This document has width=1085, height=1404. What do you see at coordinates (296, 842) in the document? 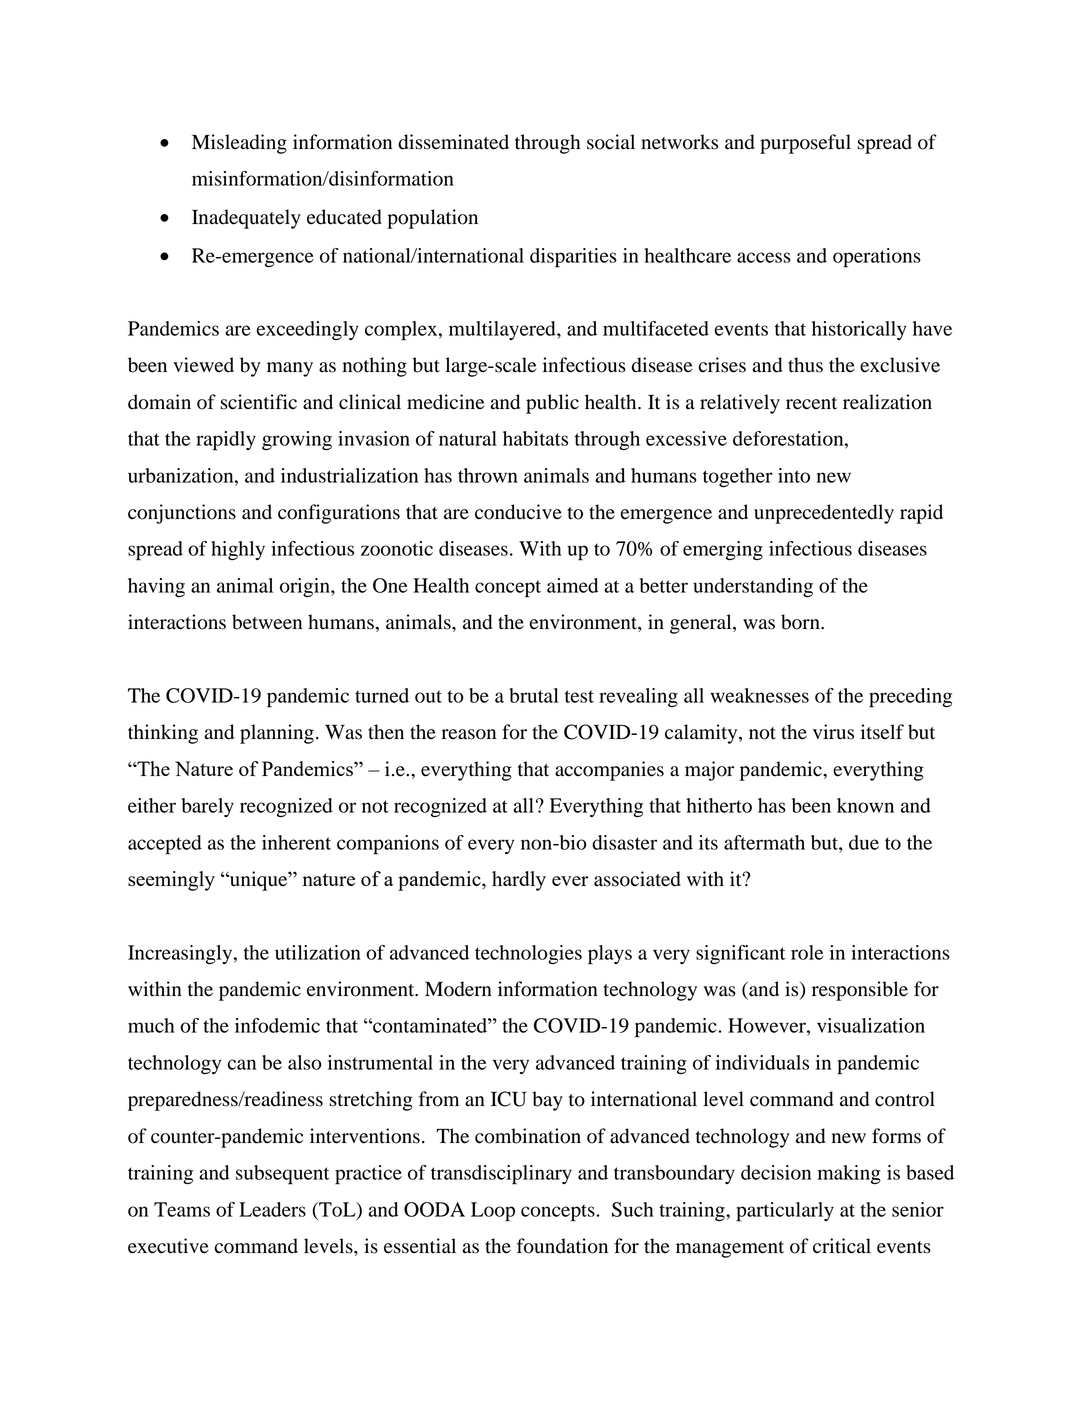
I see `inherent` at bounding box center [296, 842].
